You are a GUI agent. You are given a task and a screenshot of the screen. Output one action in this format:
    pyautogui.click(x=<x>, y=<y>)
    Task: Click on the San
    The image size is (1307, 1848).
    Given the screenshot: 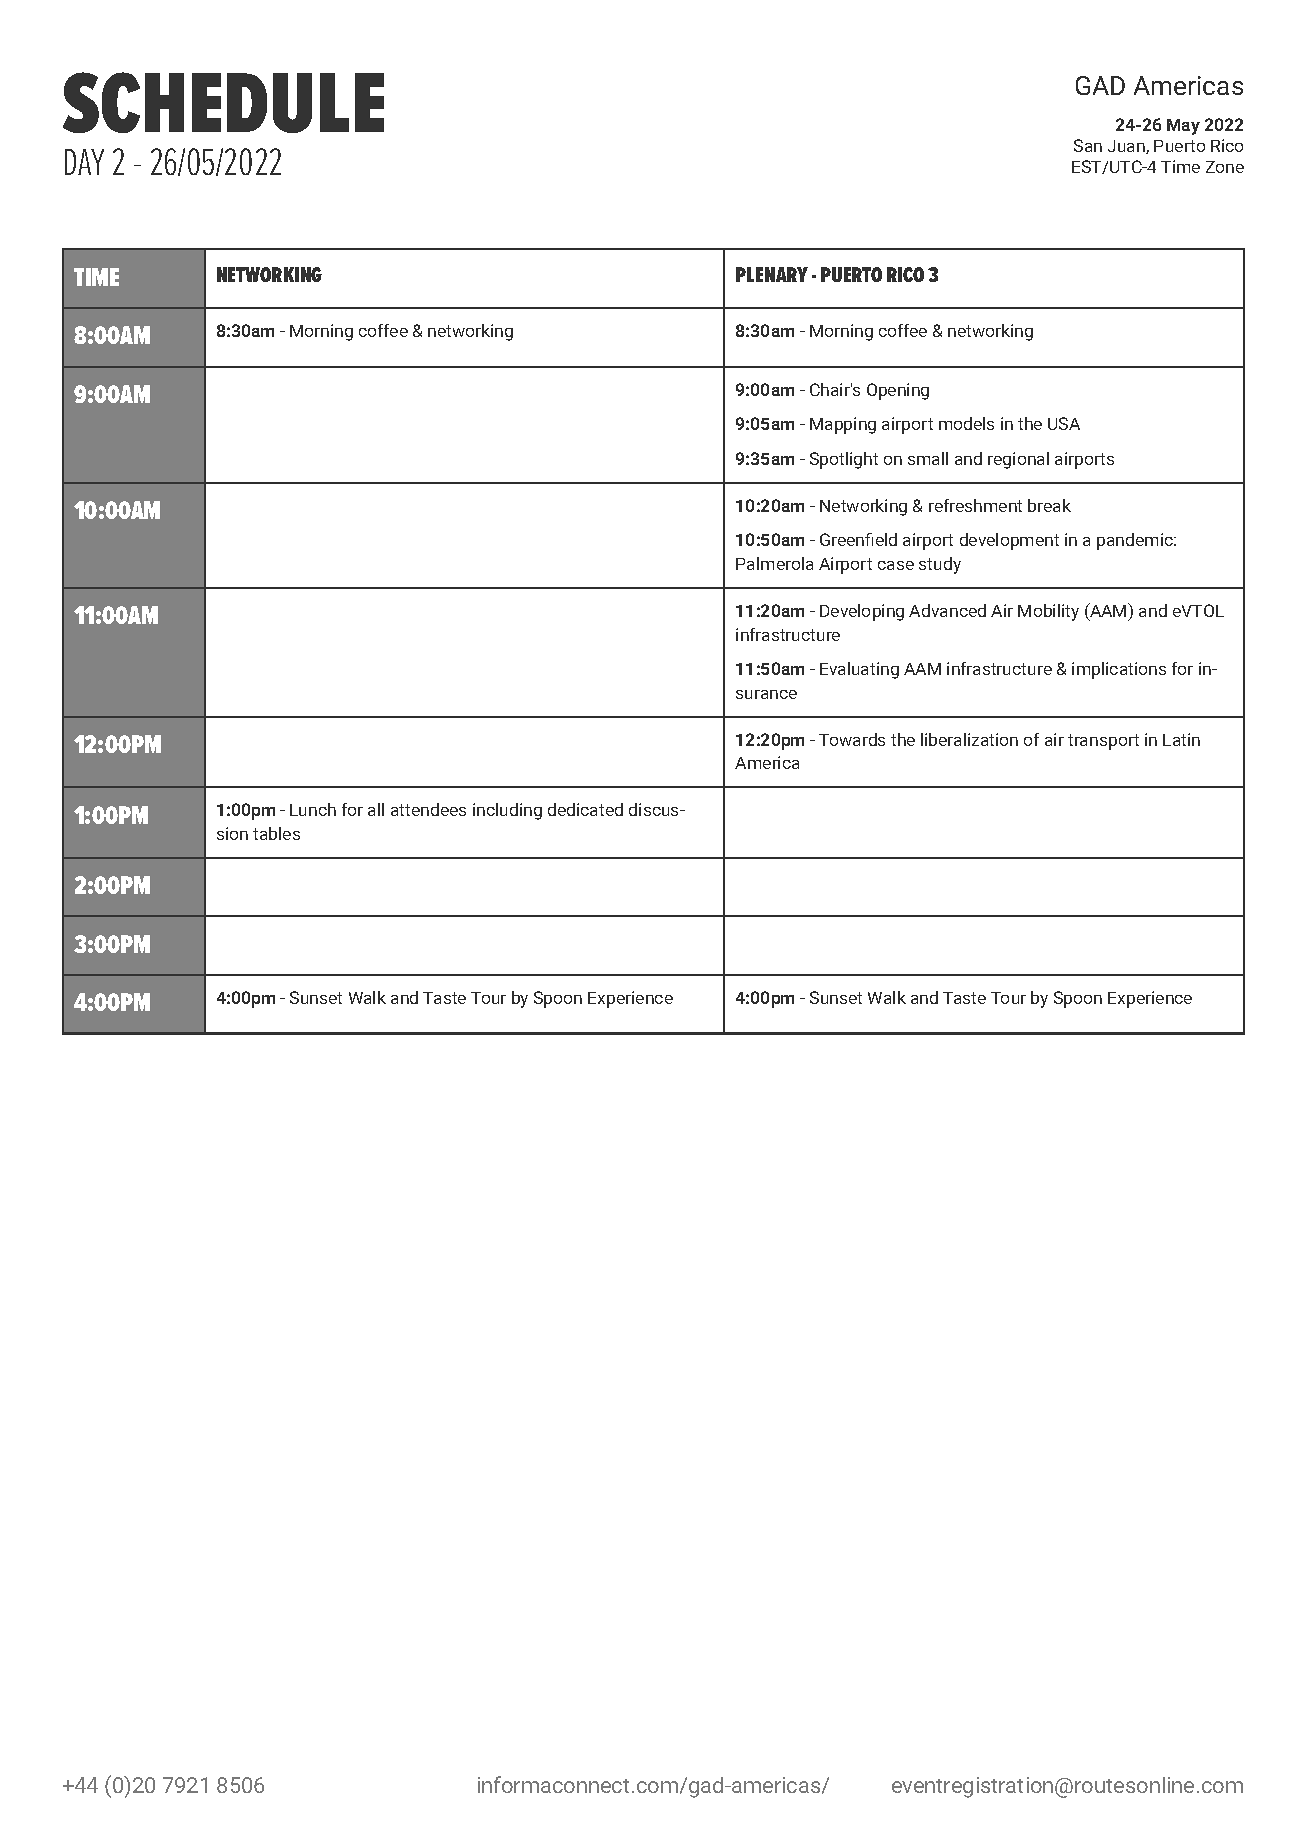 What is the action you would take?
    pyautogui.click(x=1088, y=145)
